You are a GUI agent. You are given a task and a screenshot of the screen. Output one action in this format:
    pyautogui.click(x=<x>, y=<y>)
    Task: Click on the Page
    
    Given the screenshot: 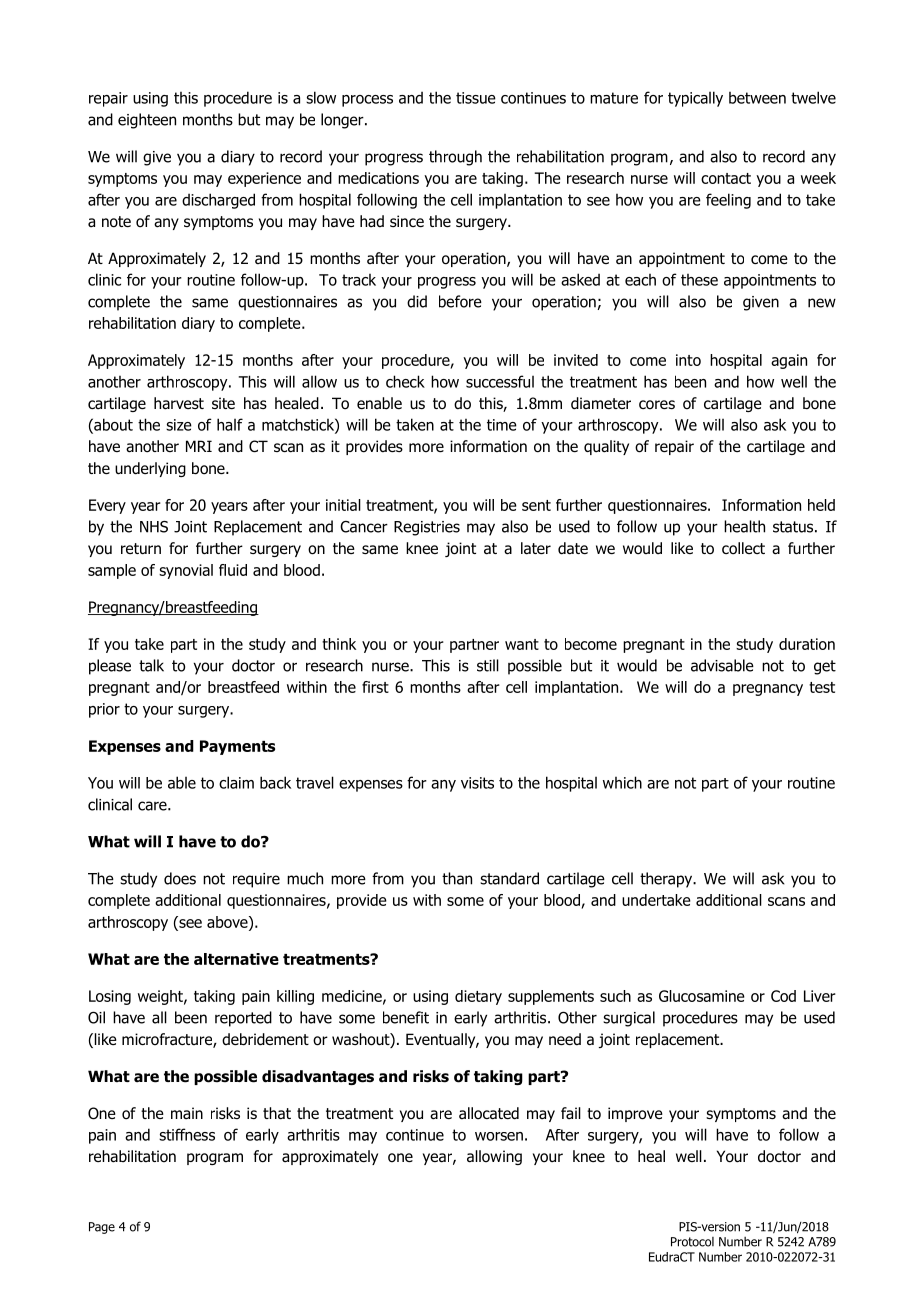 What is the action you would take?
    pyautogui.click(x=102, y=1228)
